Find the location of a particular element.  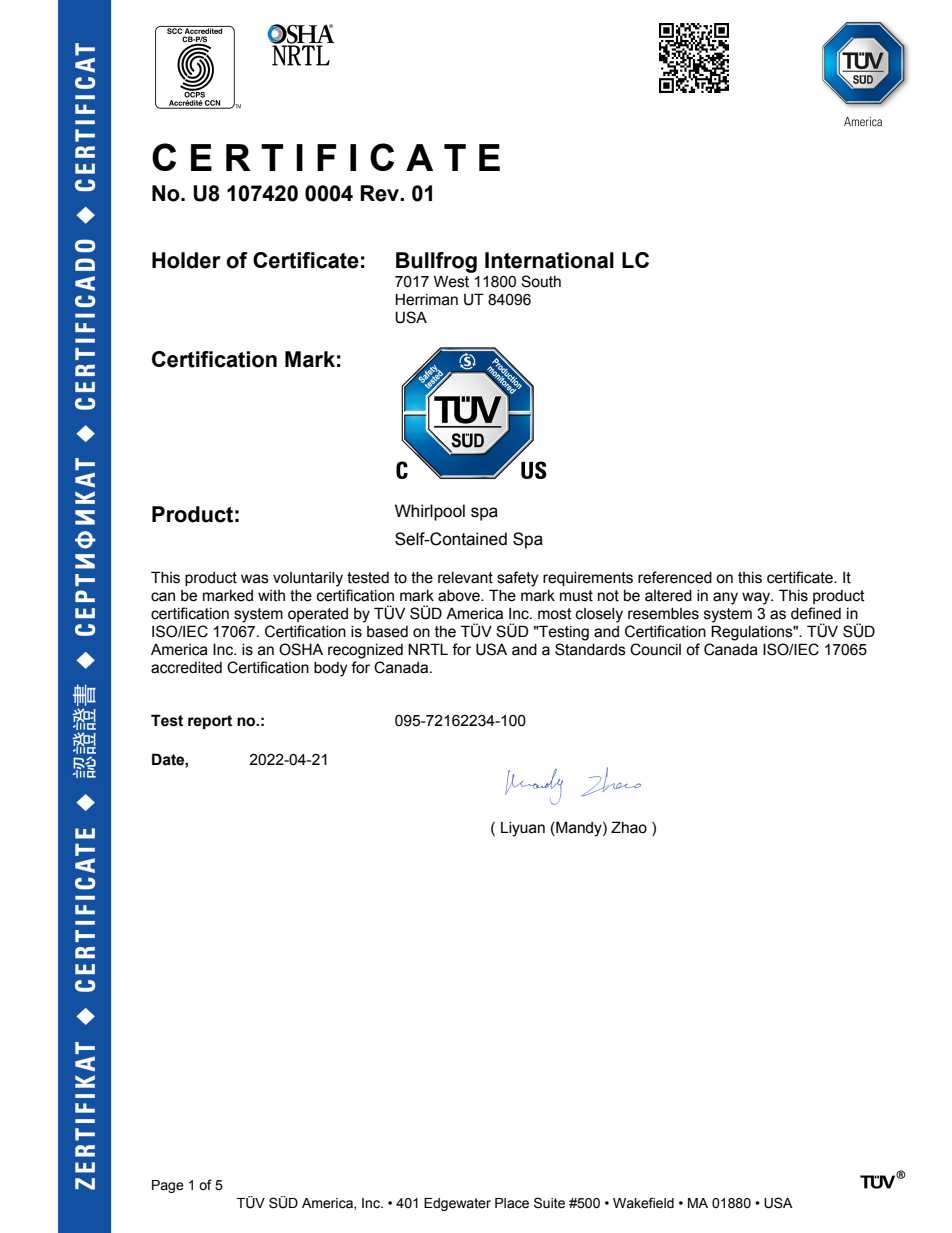

referenced is located at coordinates (675, 577).
